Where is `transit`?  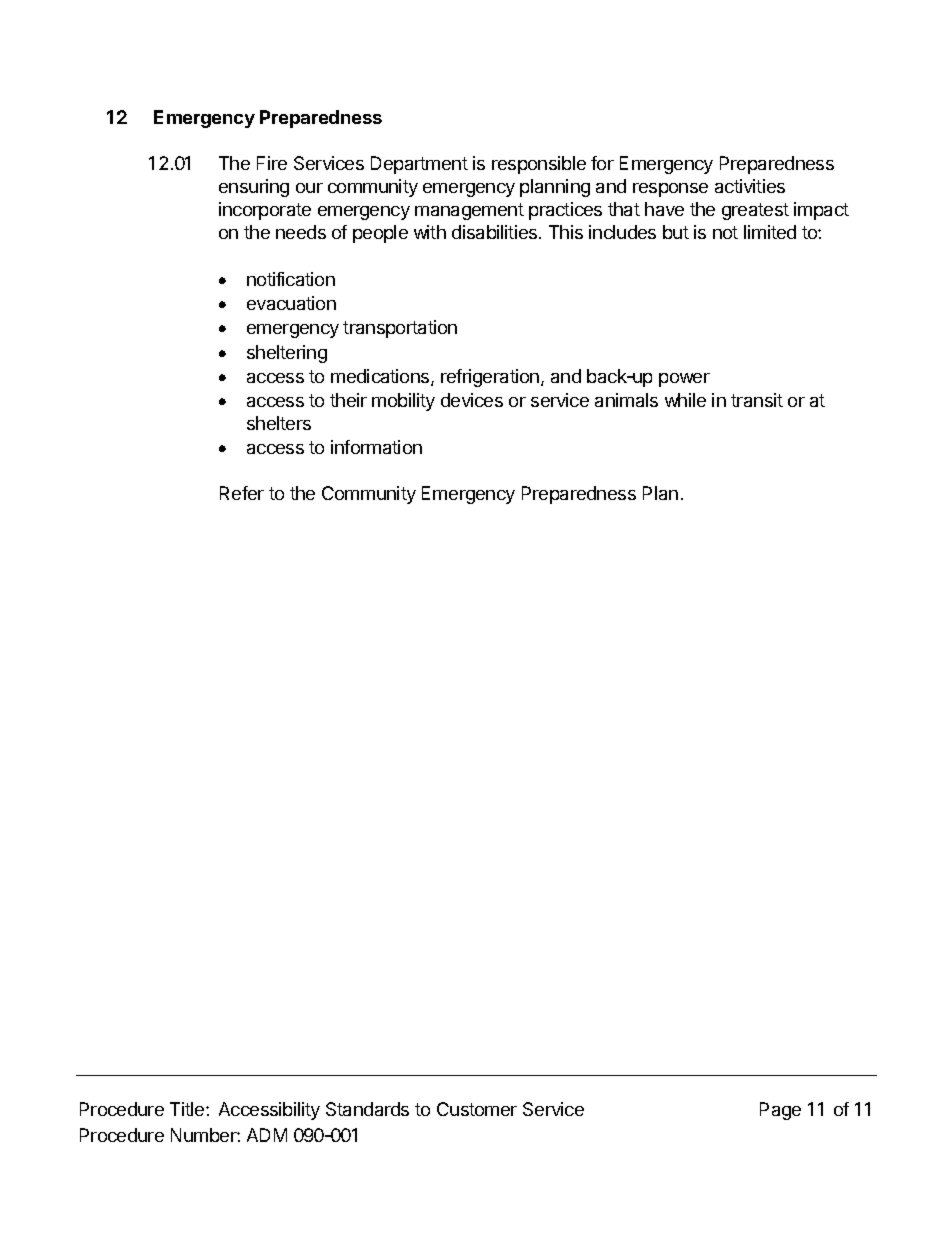 transit is located at coordinates (757, 400).
